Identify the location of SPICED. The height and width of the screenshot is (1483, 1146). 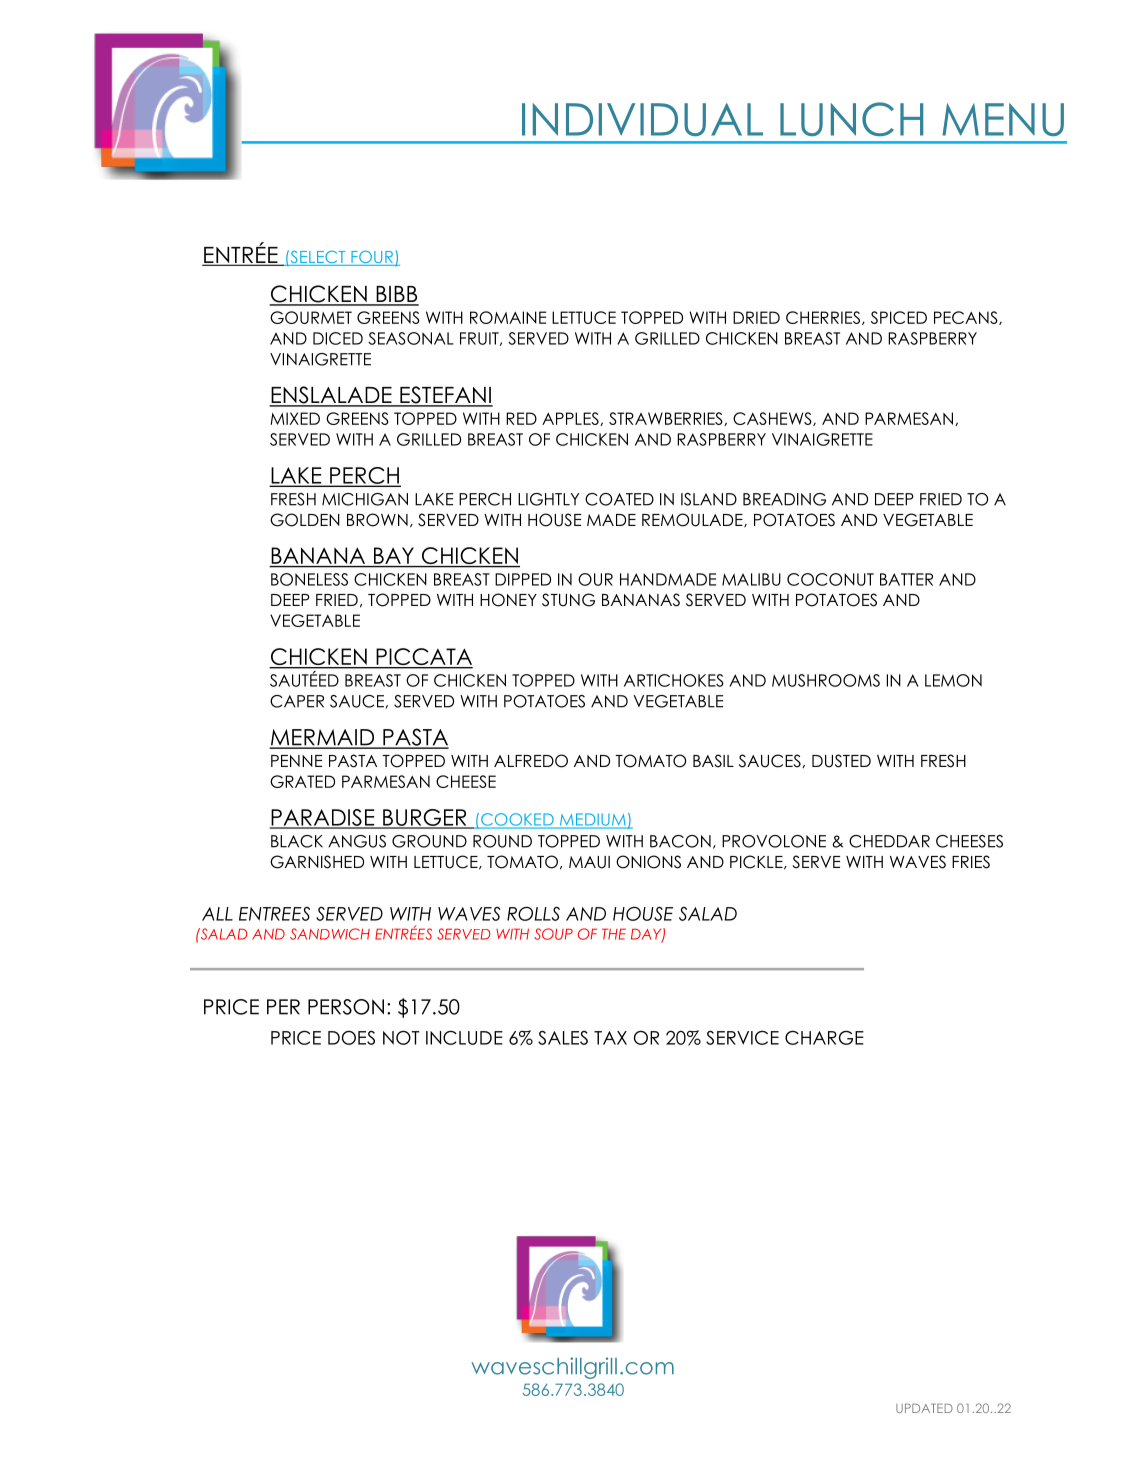
(899, 317).
